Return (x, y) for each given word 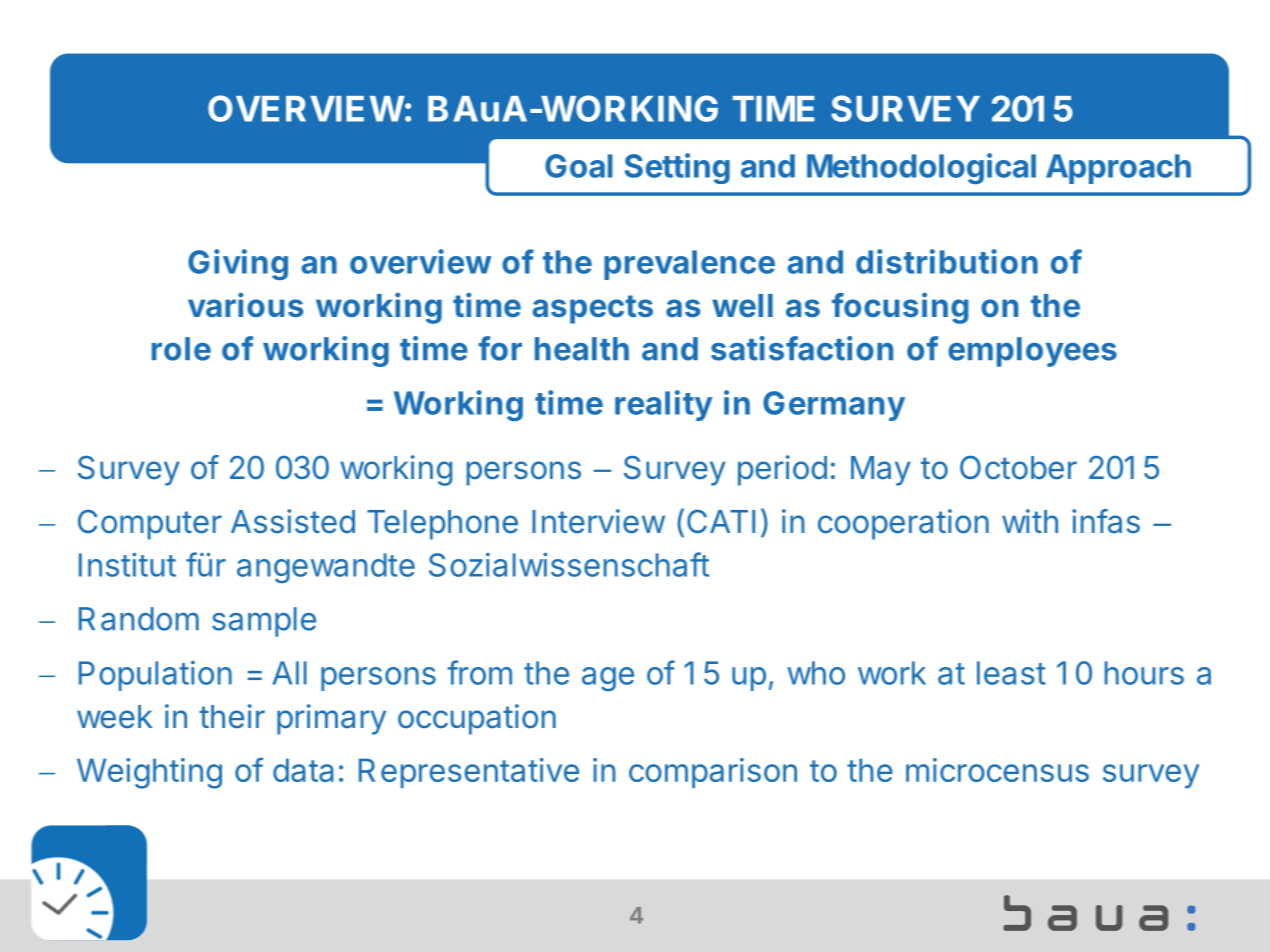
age (608, 679)
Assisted (293, 521)
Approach (1118, 169)
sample (264, 622)
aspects (592, 309)
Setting (677, 168)
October (1018, 467)
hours (1144, 673)
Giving (238, 264)
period (782, 470)
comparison (713, 773)
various (246, 305)
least (1011, 673)
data (303, 770)
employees (1032, 352)
